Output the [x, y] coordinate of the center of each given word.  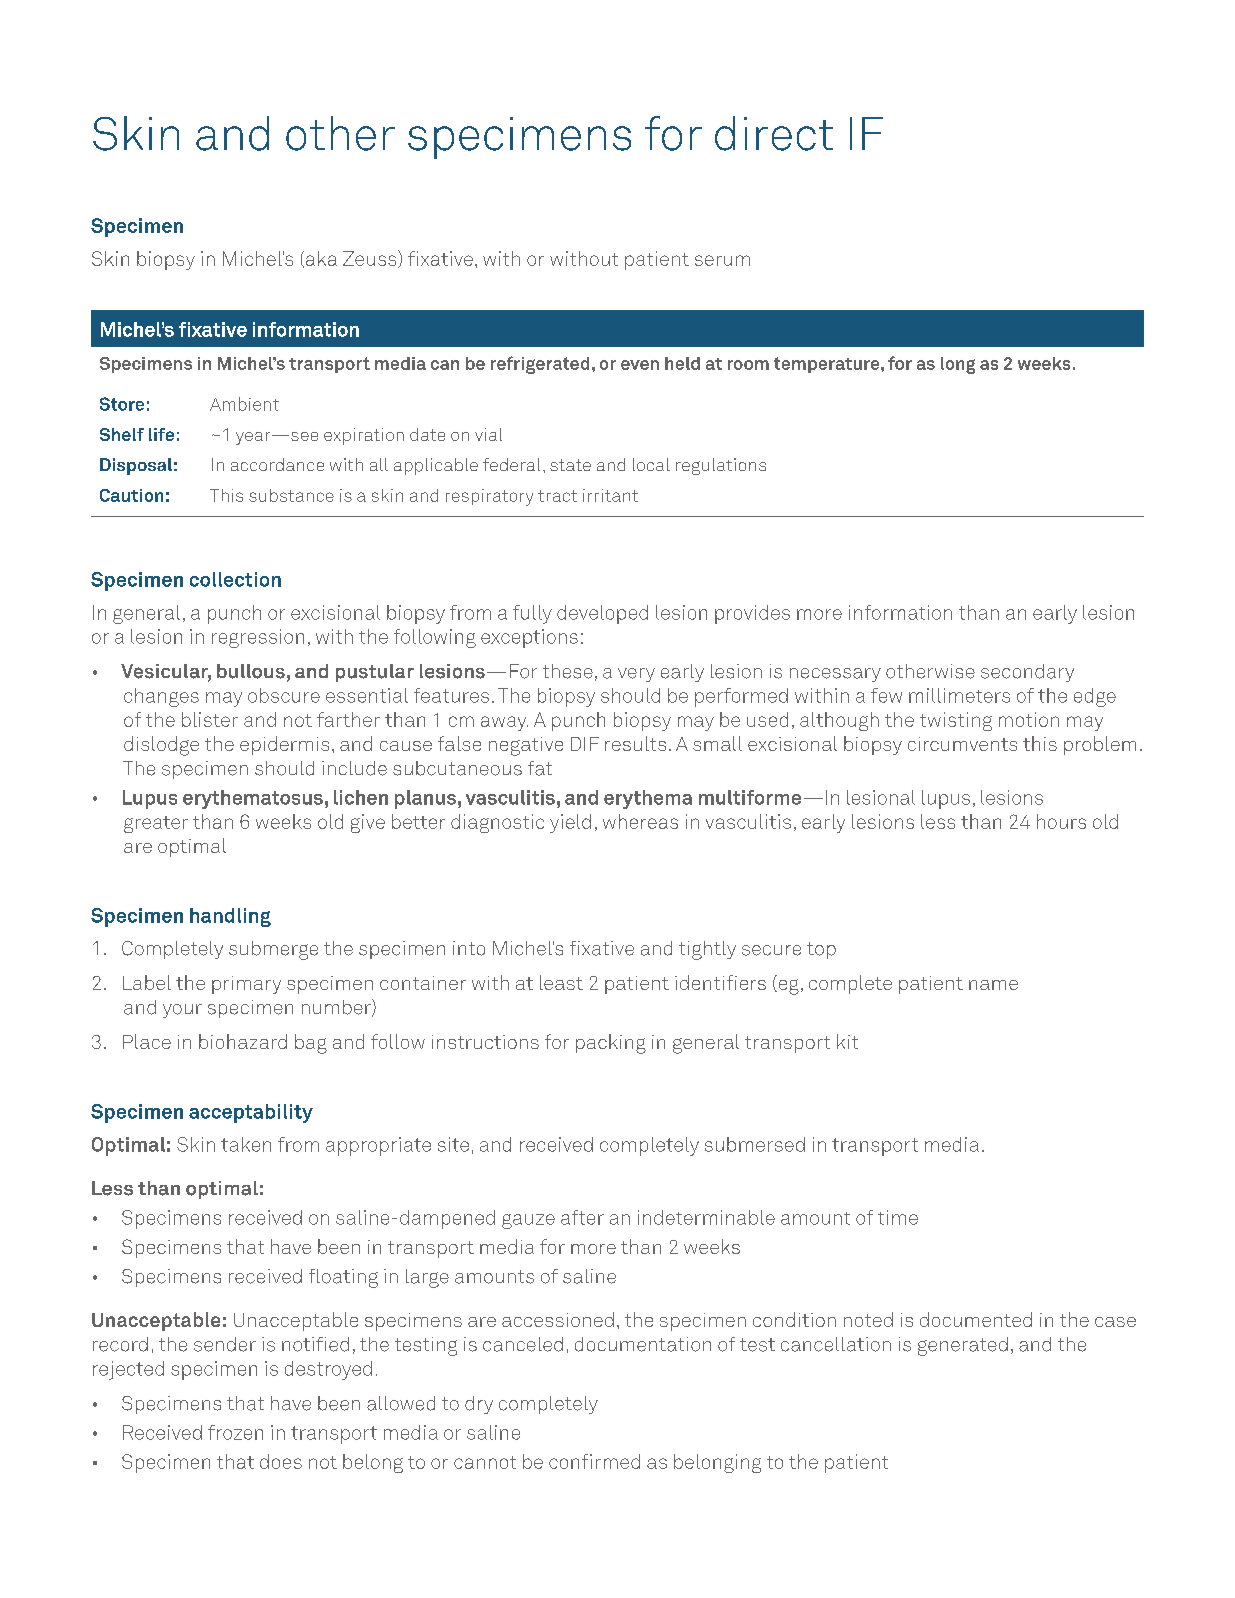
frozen [235, 1432]
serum [722, 260]
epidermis [284, 745]
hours [1061, 821]
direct [774, 133]
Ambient [244, 404]
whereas [640, 821]
